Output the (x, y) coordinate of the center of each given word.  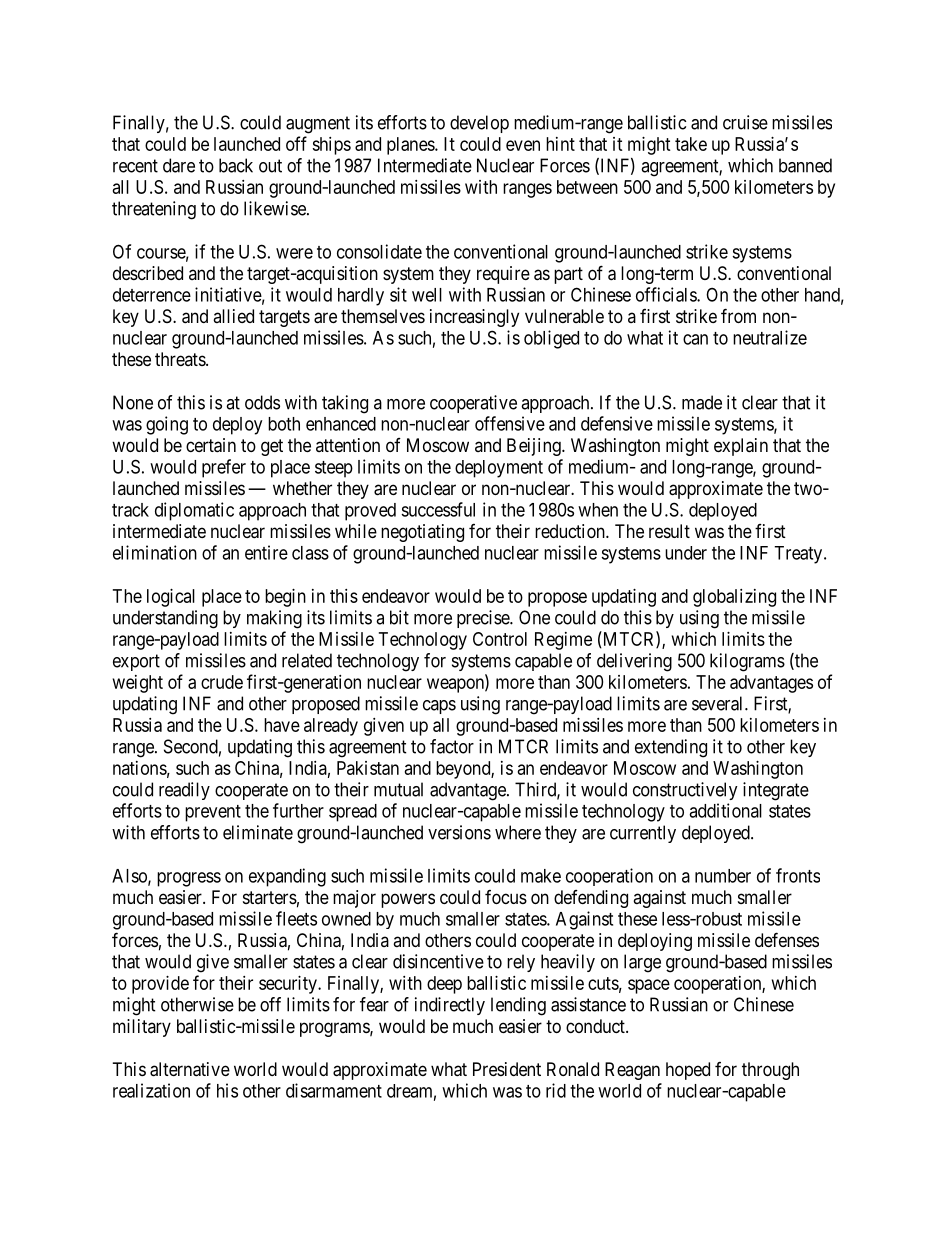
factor (452, 746)
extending (671, 748)
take (691, 144)
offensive (510, 423)
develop (479, 124)
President (507, 1069)
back (236, 165)
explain (741, 447)
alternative (190, 1069)
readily (184, 791)
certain (211, 445)
